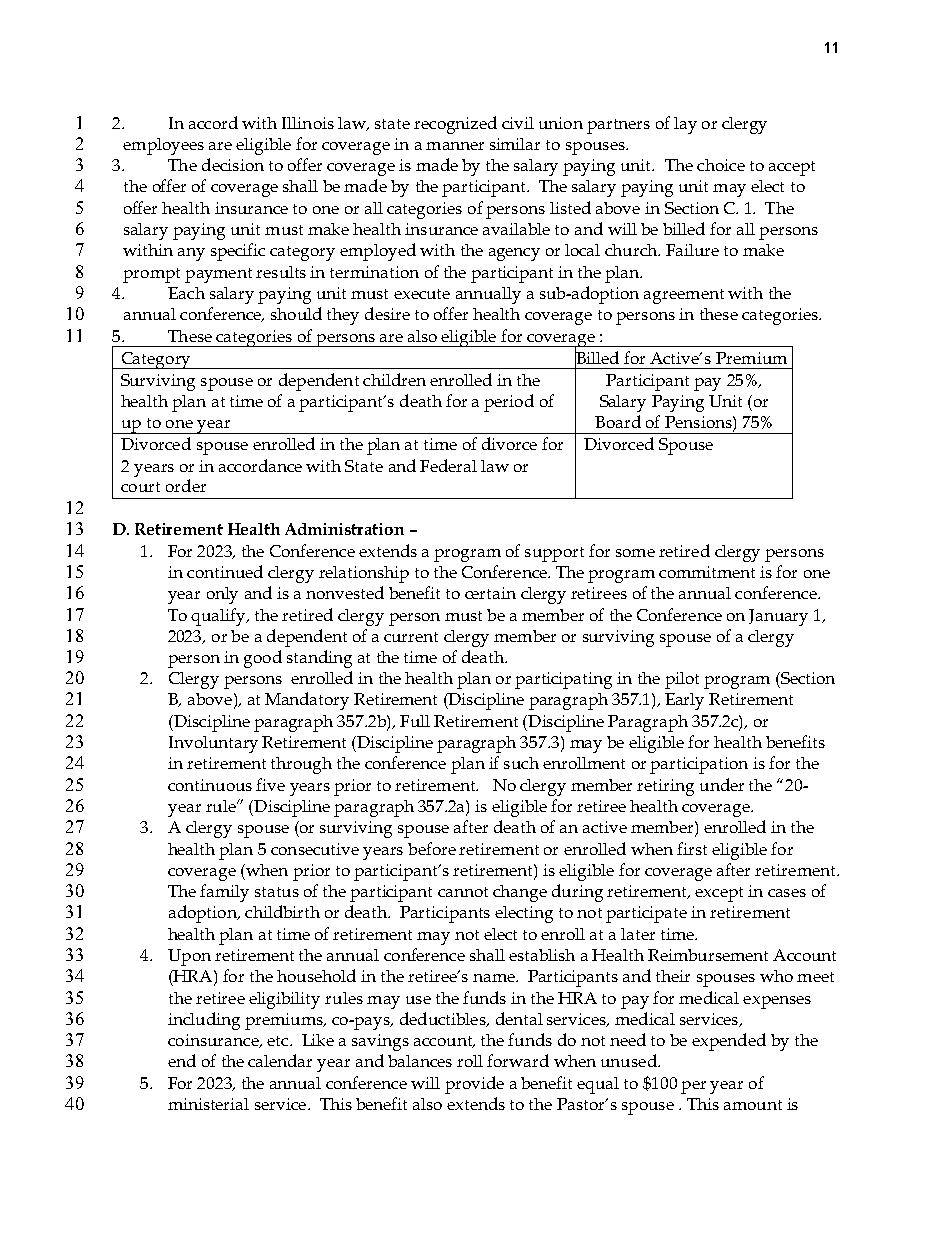 This page has width=952, height=1233. I want to click on decision, so click(233, 164).
